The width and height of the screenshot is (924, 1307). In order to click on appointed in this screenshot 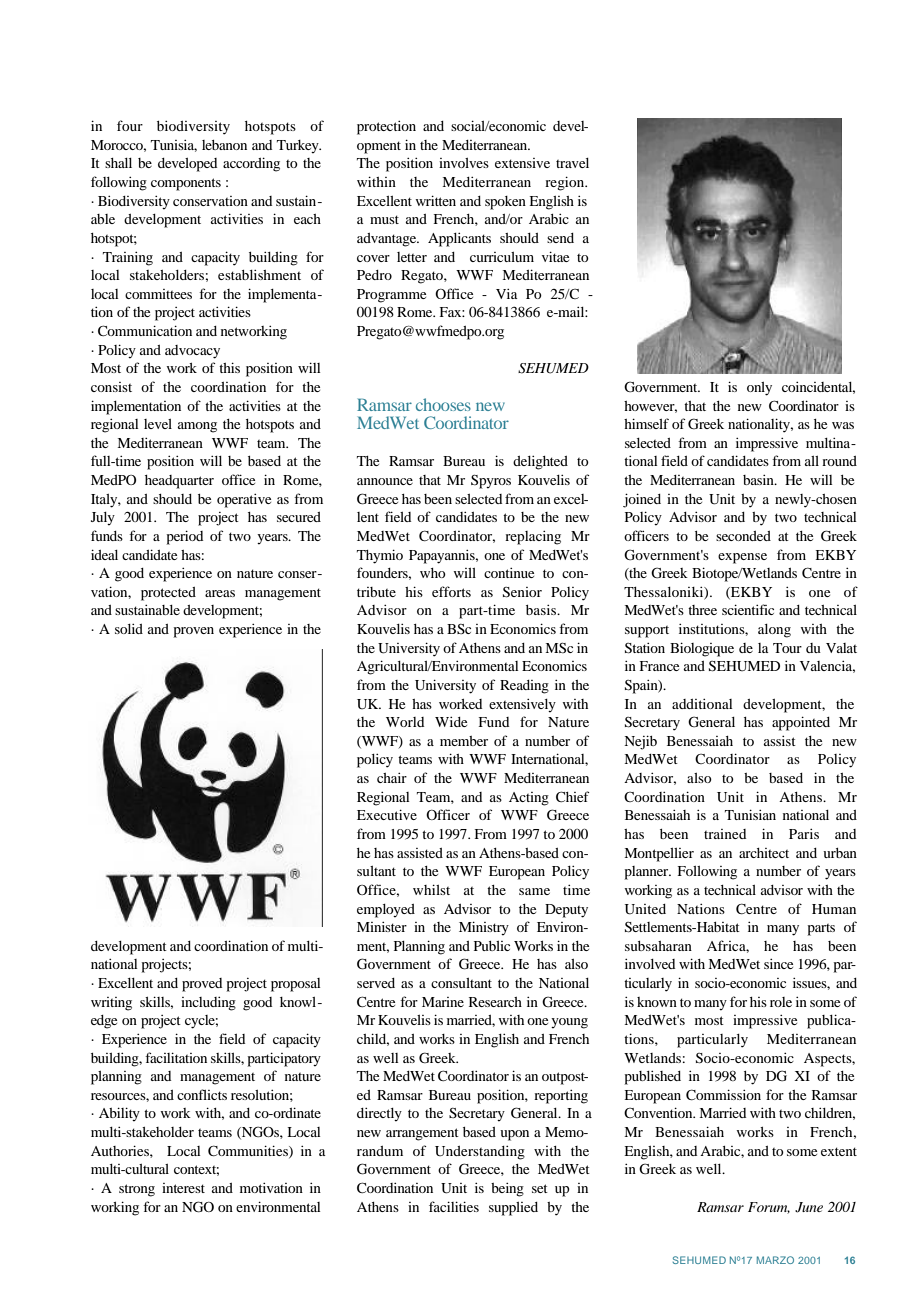, I will do `click(801, 723)`.
